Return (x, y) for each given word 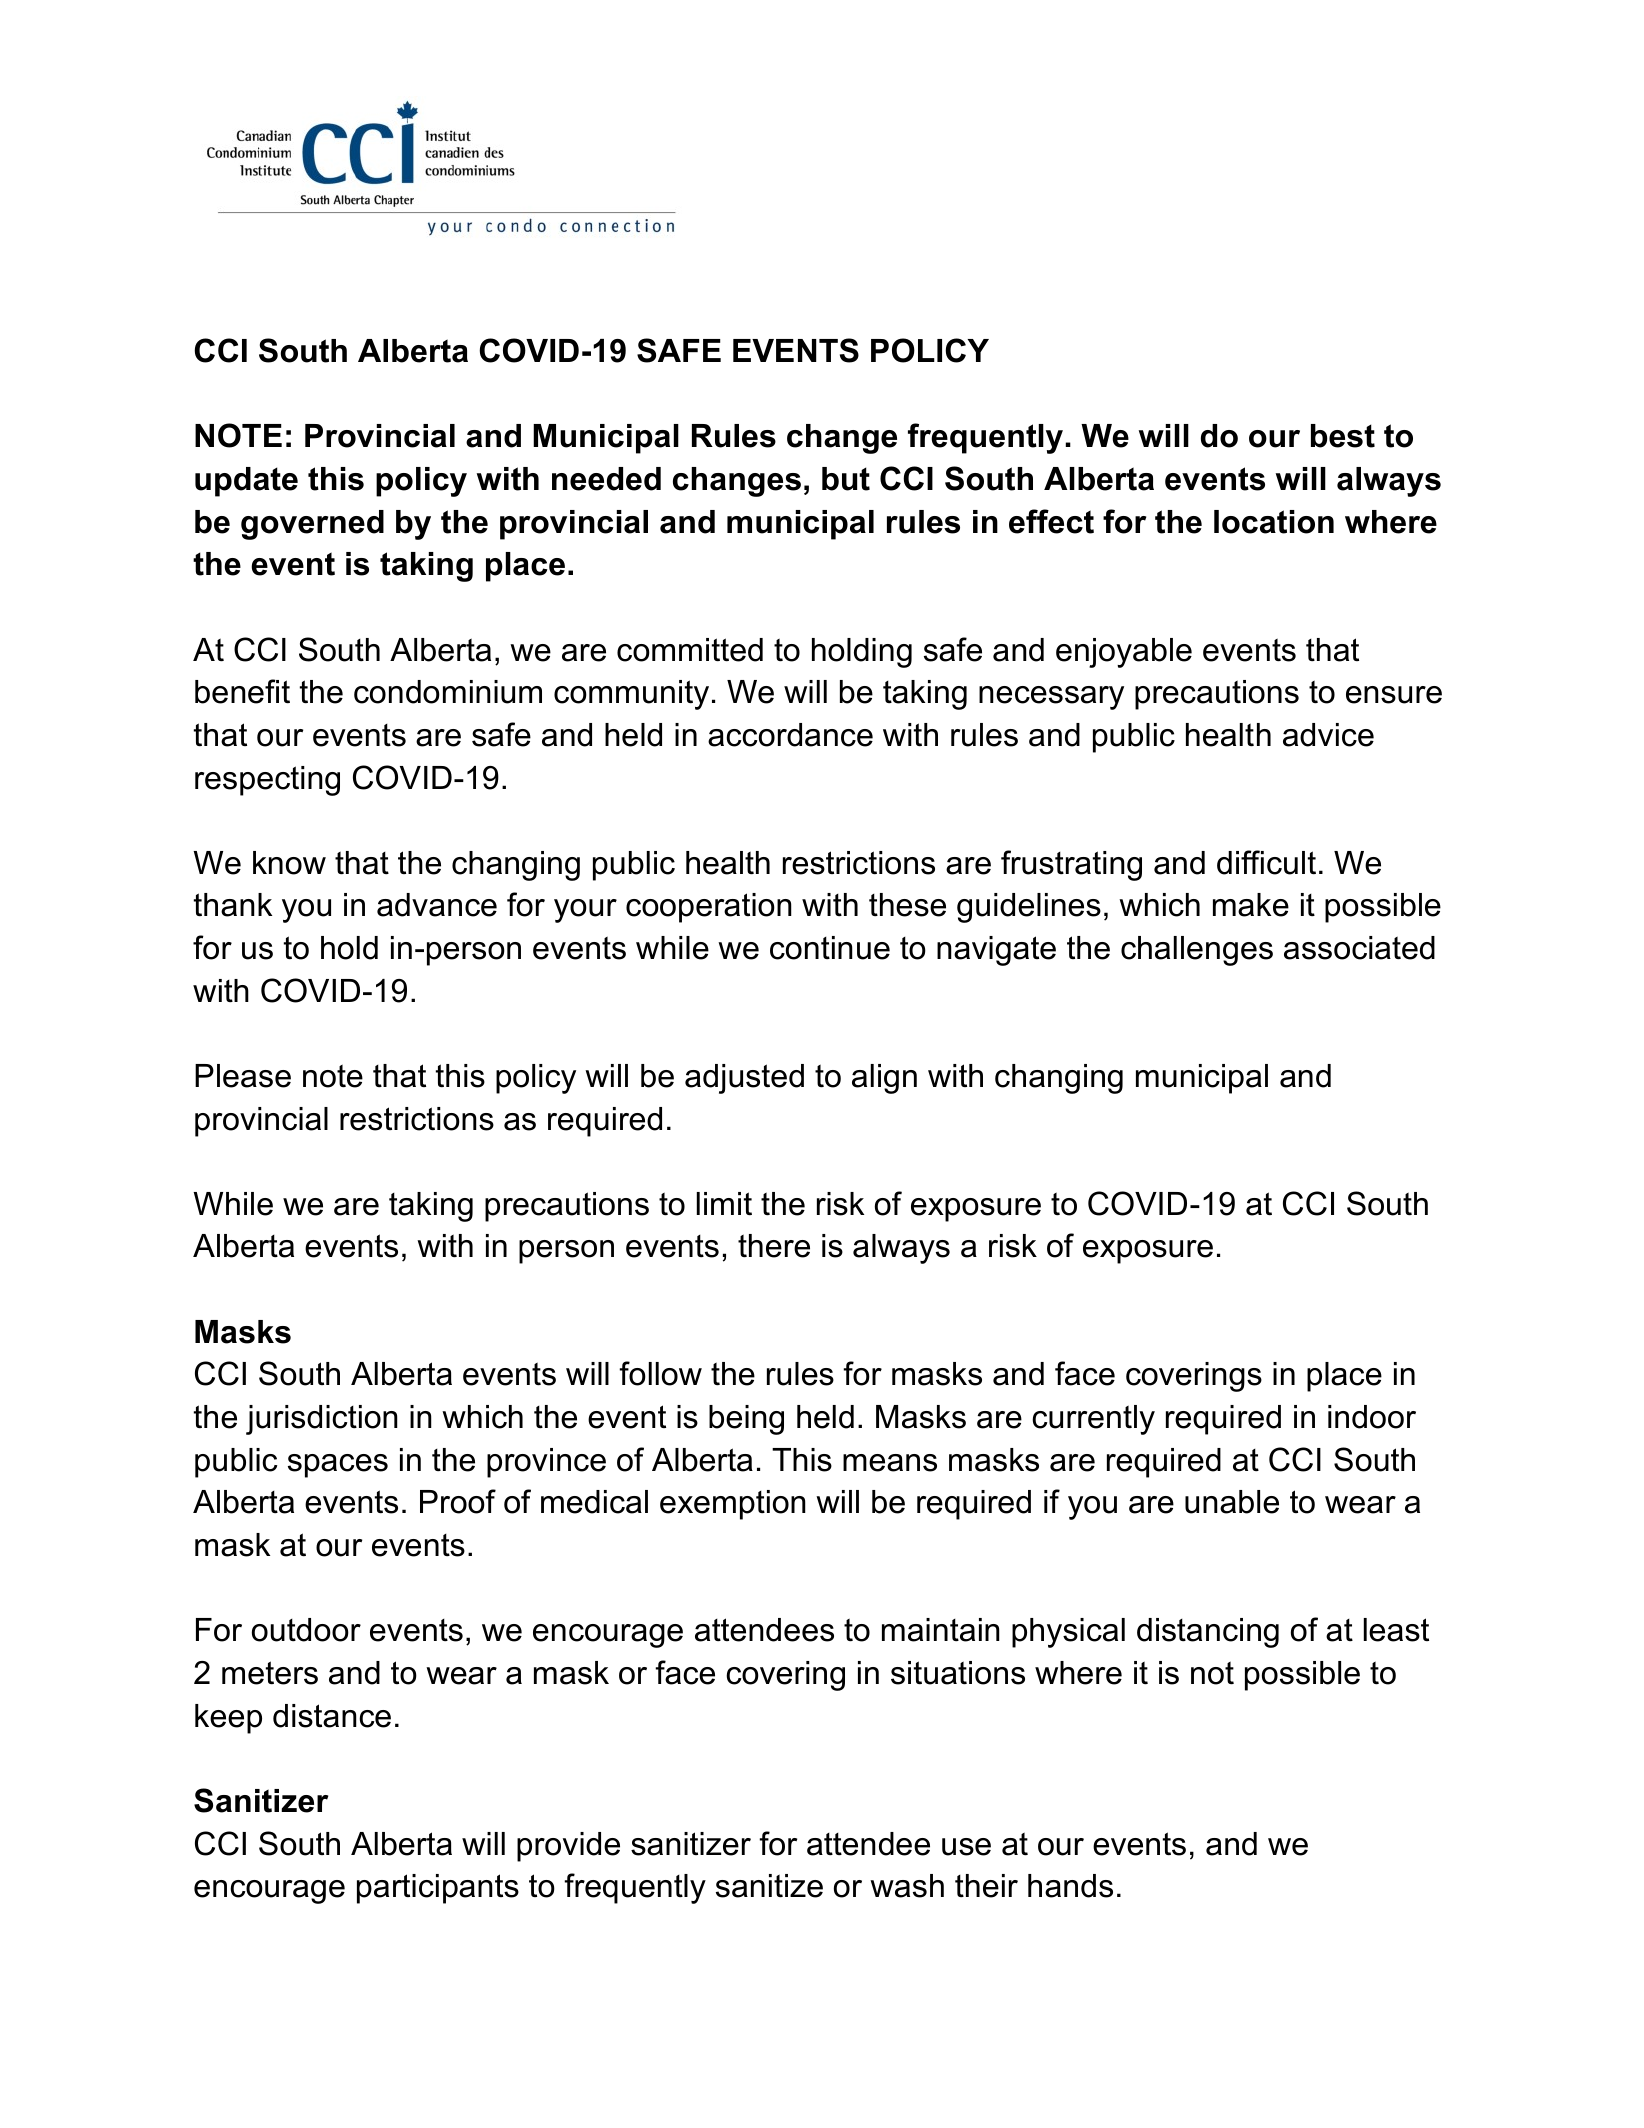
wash (907, 1886)
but (846, 479)
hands (1070, 1886)
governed (312, 525)
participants (438, 1889)
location (1274, 522)
